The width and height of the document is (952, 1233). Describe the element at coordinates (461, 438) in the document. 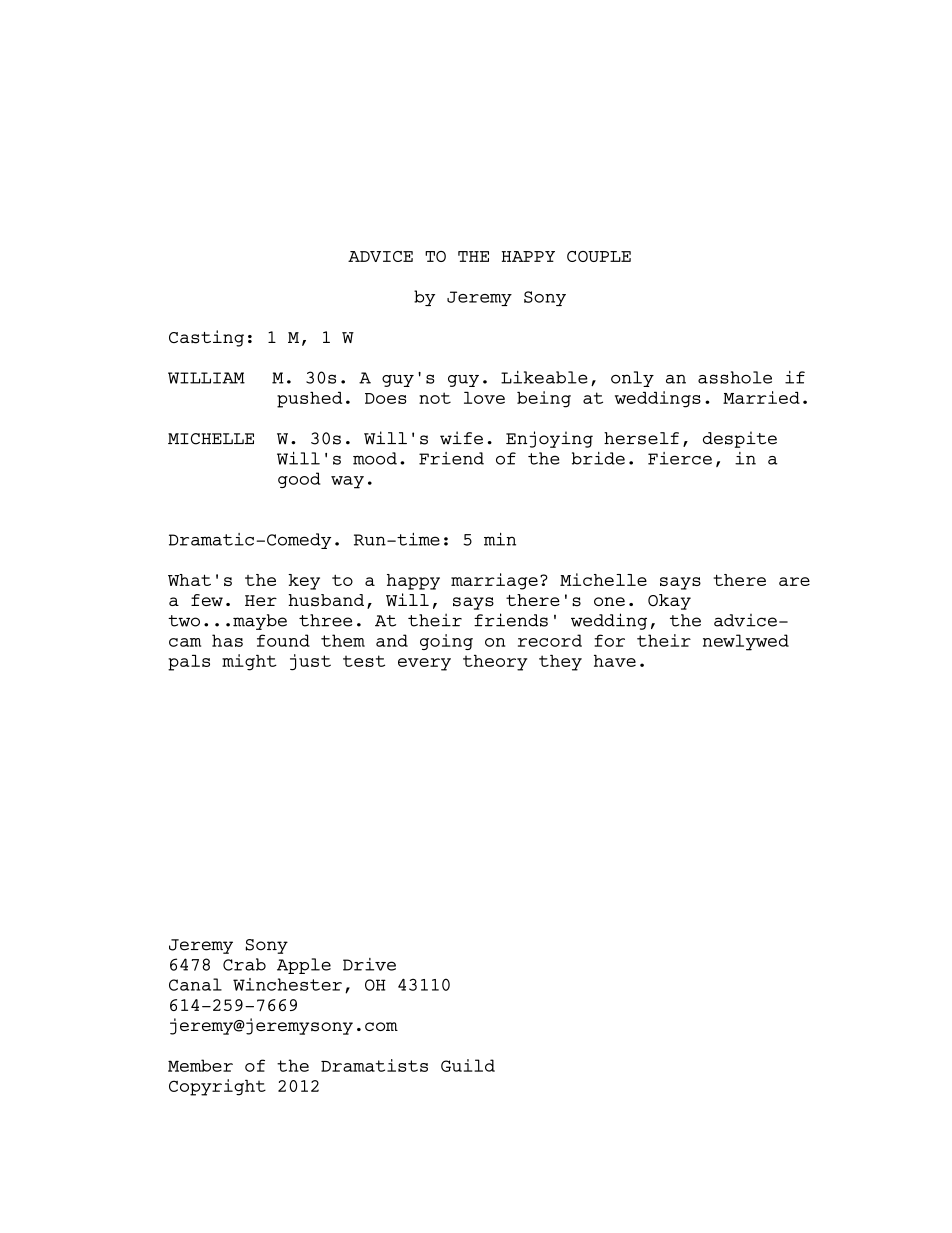

I see `wife` at that location.
